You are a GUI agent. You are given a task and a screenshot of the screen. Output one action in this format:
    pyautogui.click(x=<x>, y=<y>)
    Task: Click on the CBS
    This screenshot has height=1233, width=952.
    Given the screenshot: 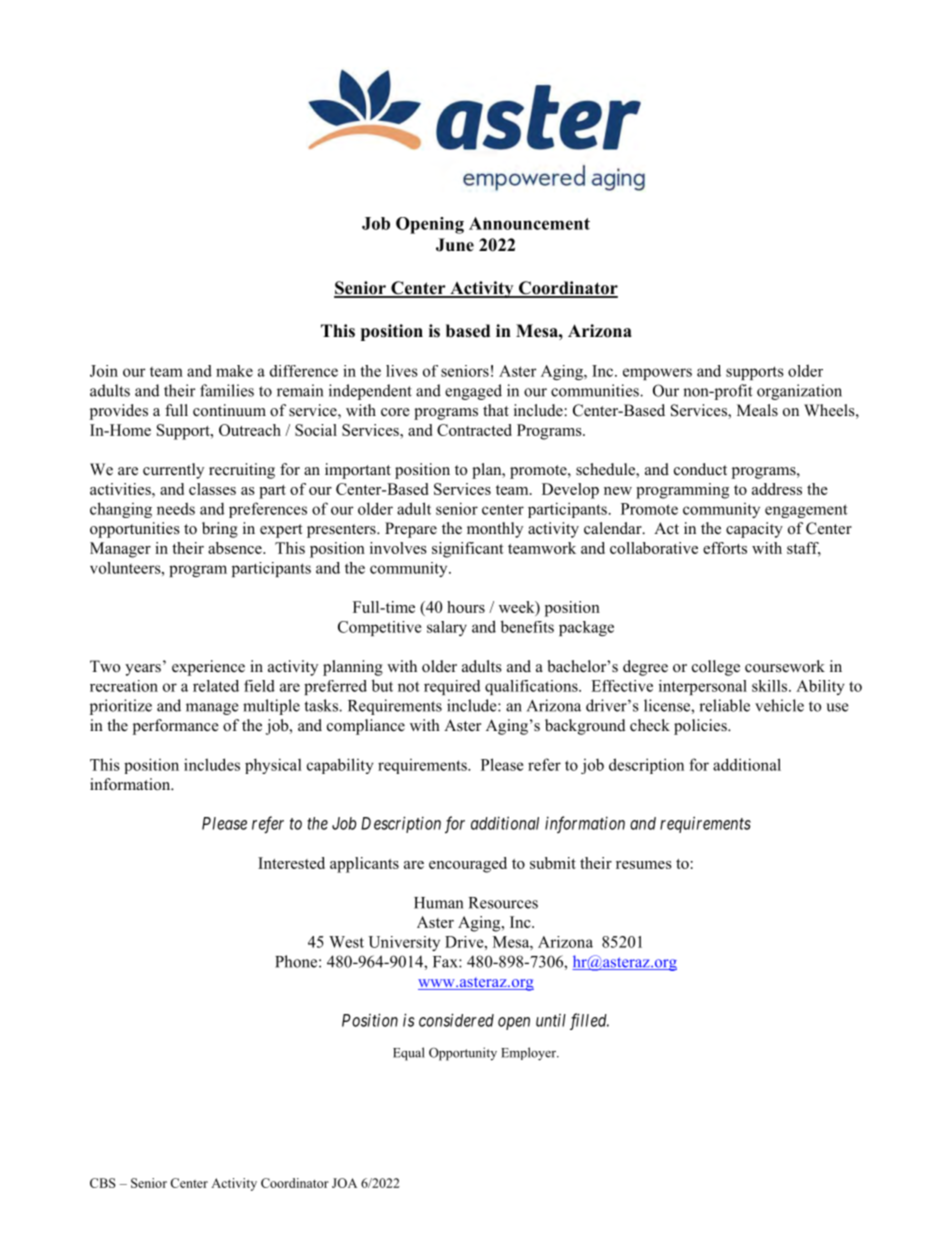 What is the action you would take?
    pyautogui.click(x=103, y=1183)
